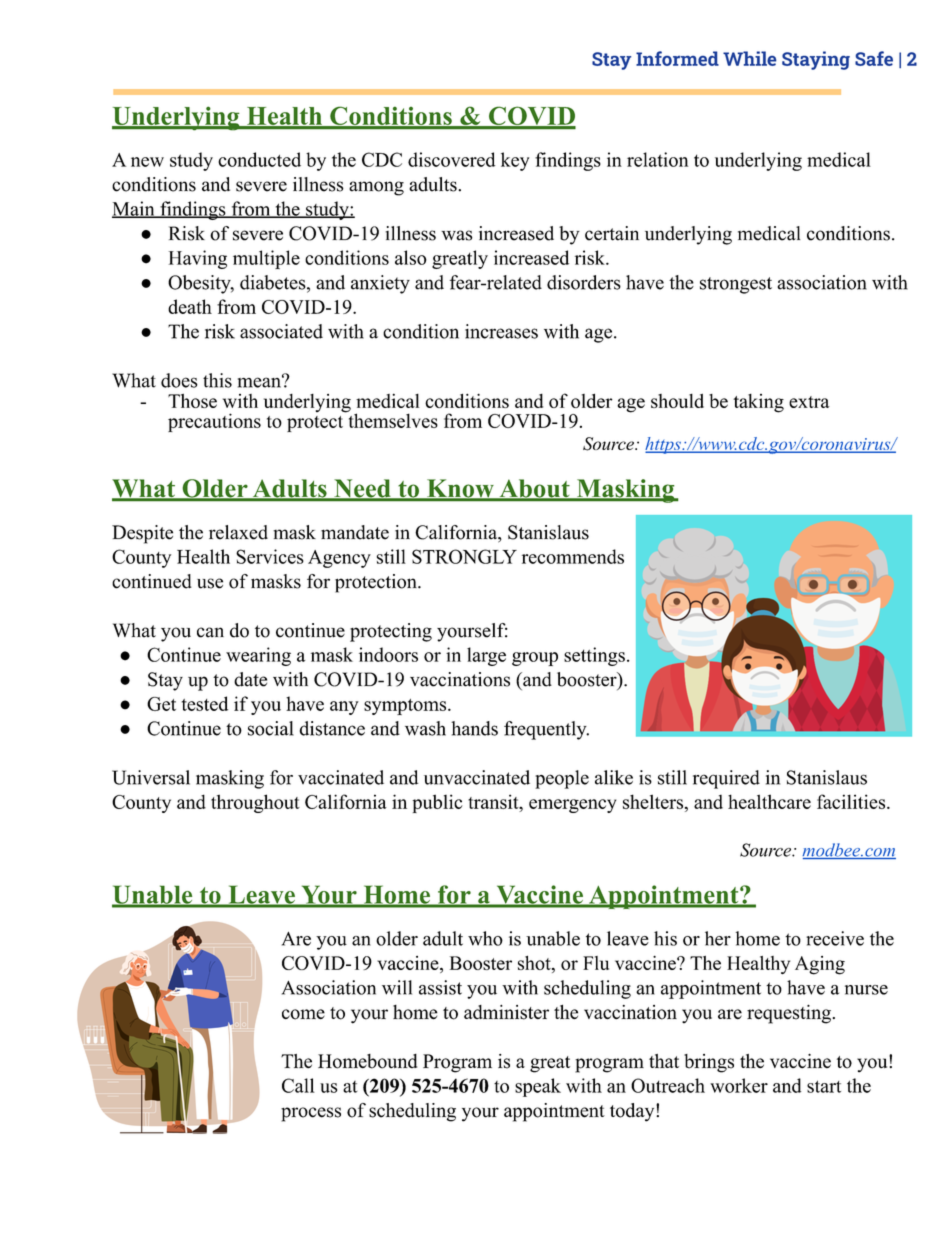  Describe the element at coordinates (464, 556) in the screenshot. I see `STRONGLY` at that location.
